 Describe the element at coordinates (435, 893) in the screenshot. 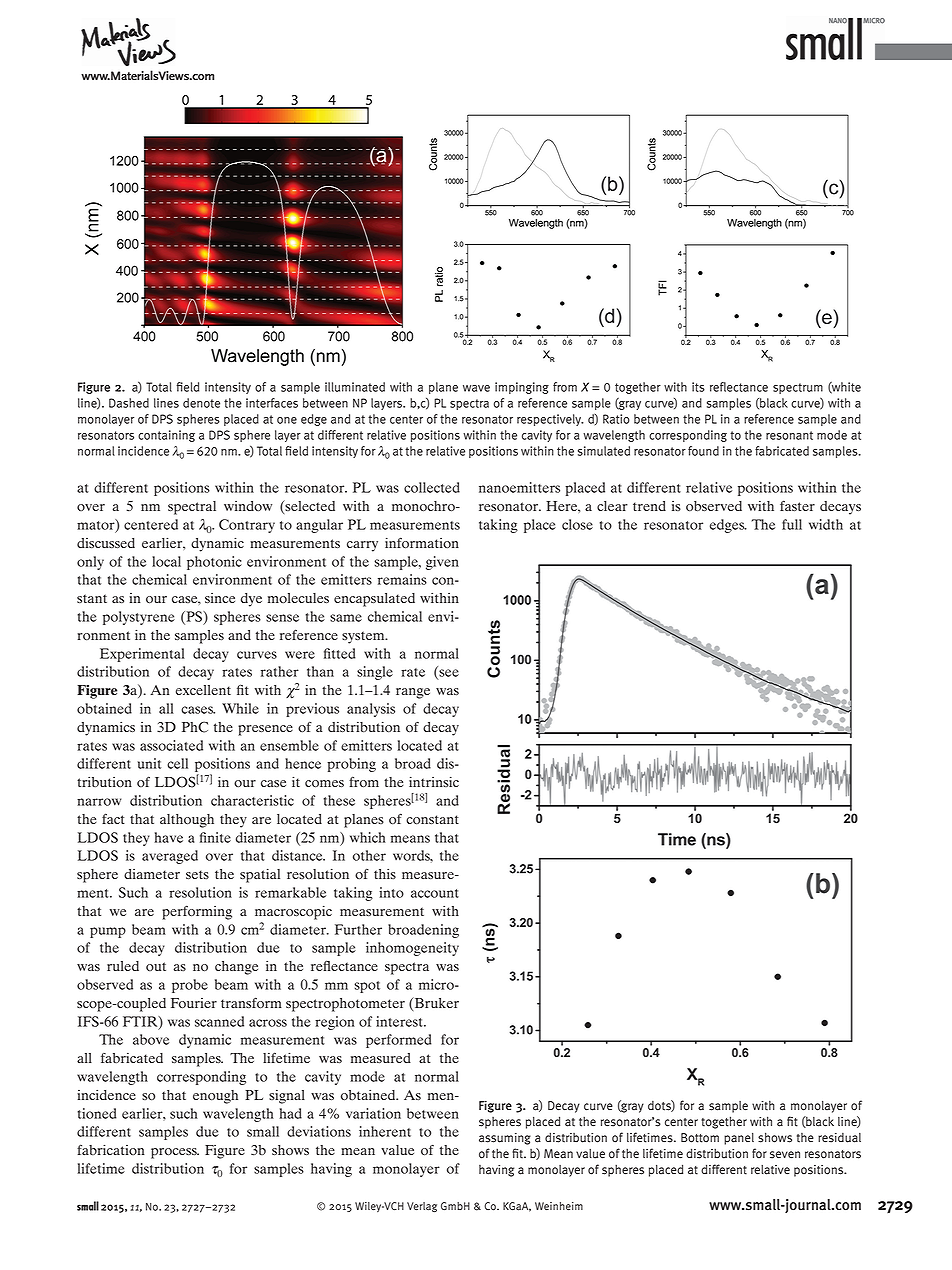

I see `account` at that location.
